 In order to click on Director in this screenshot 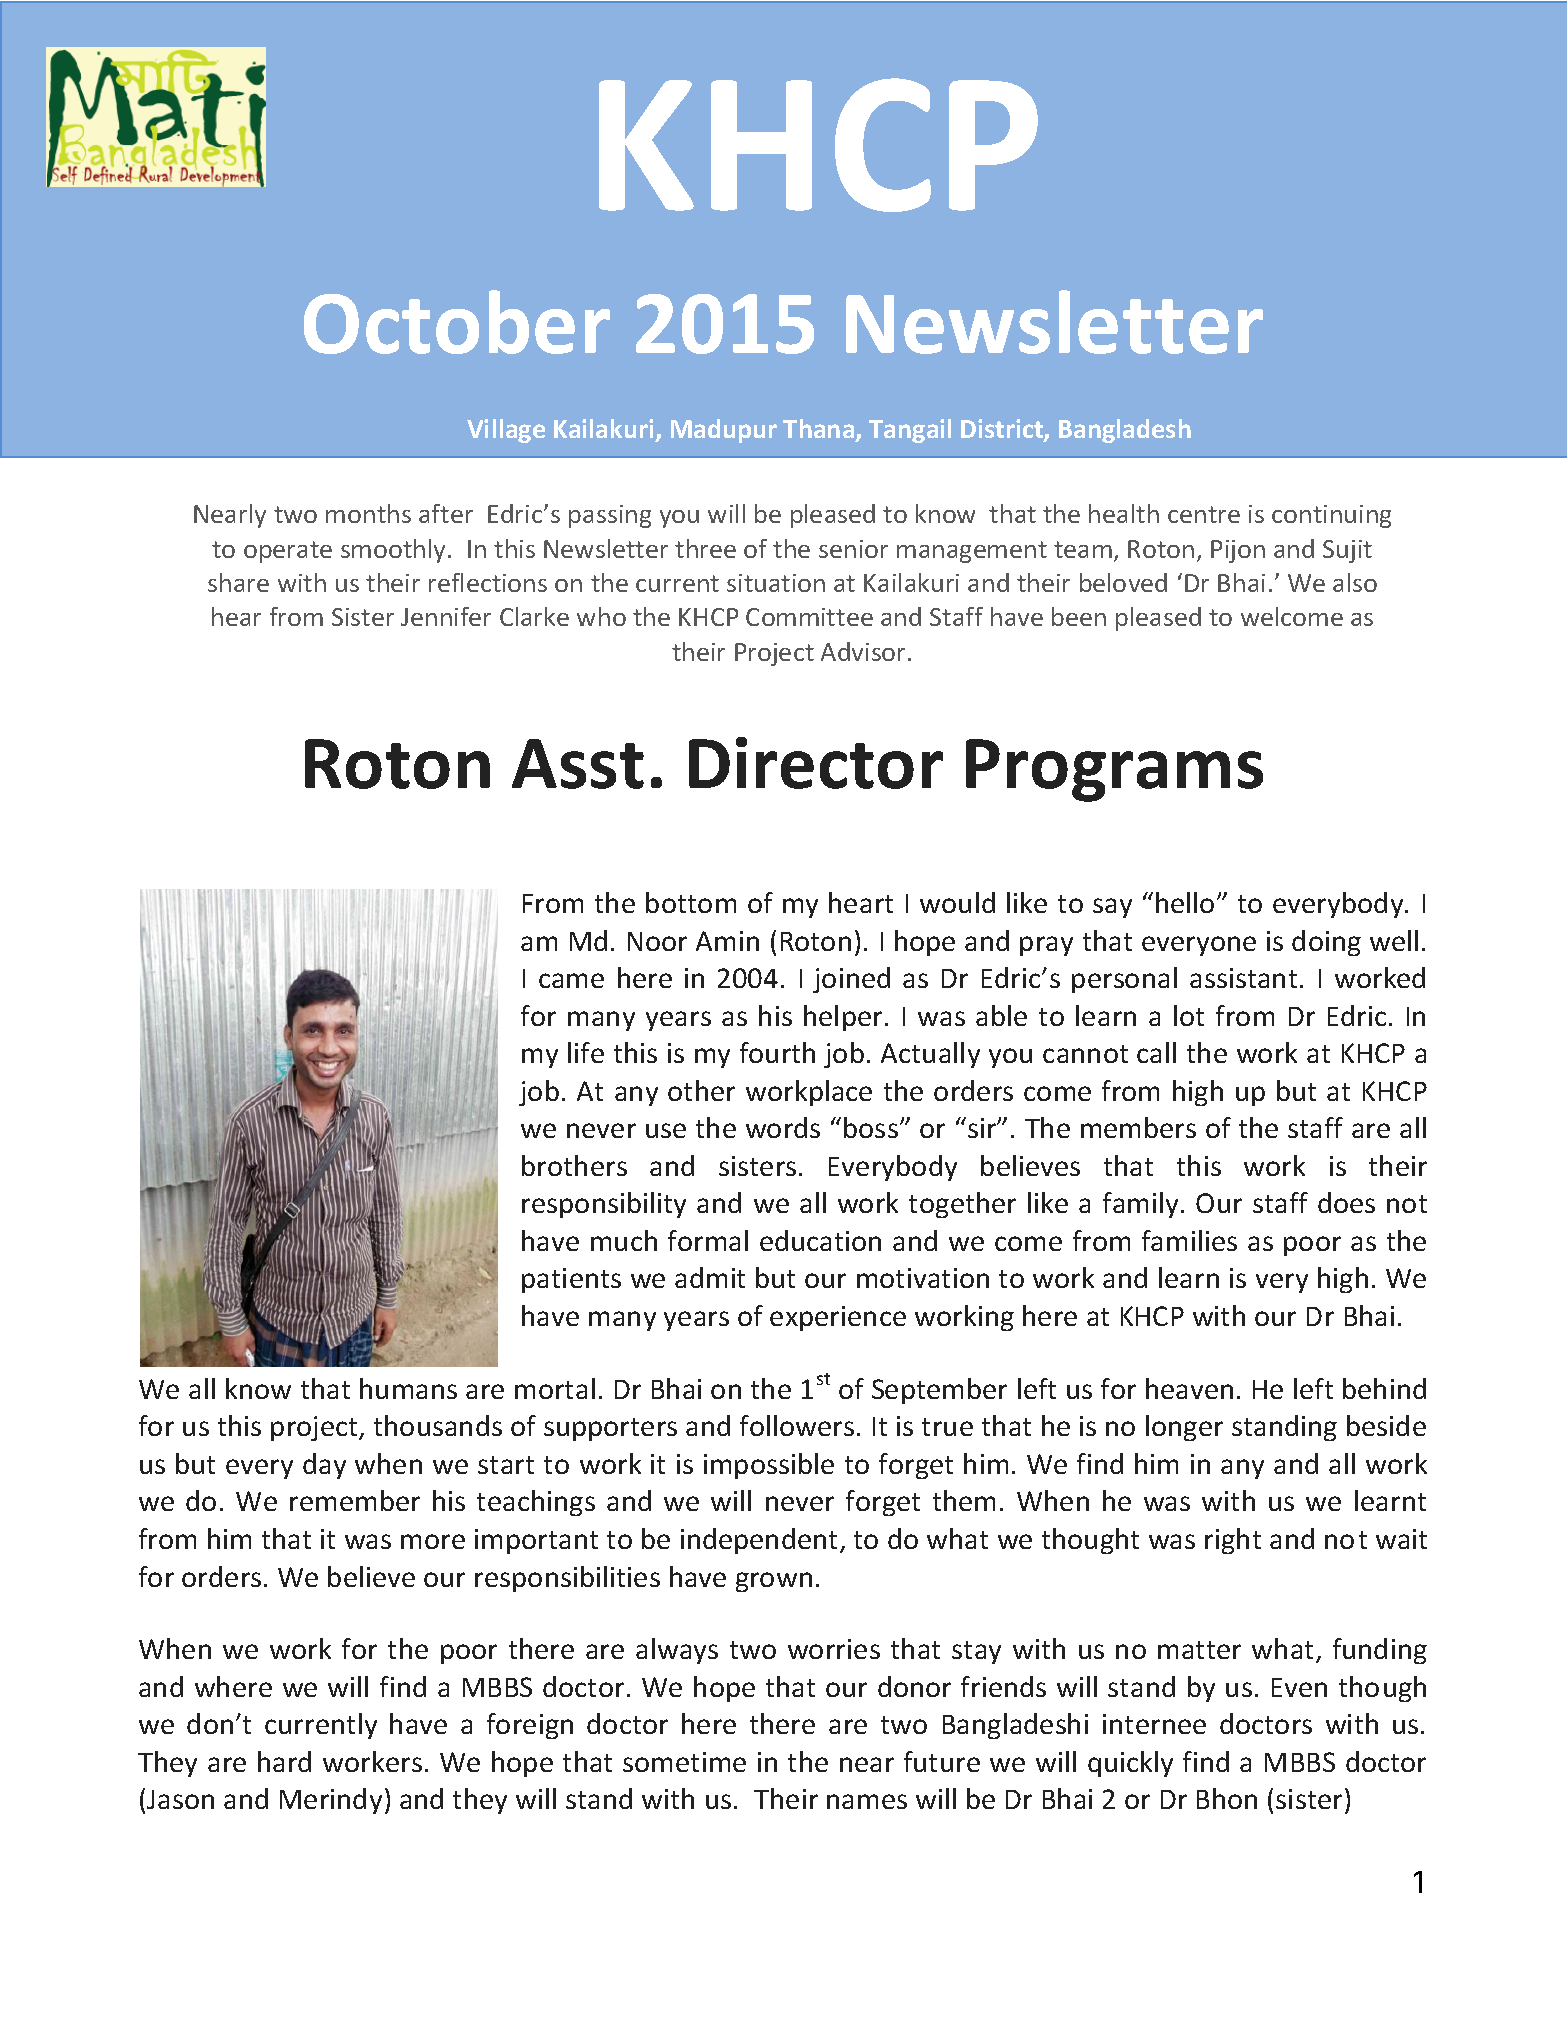, I will do `click(816, 763)`.
